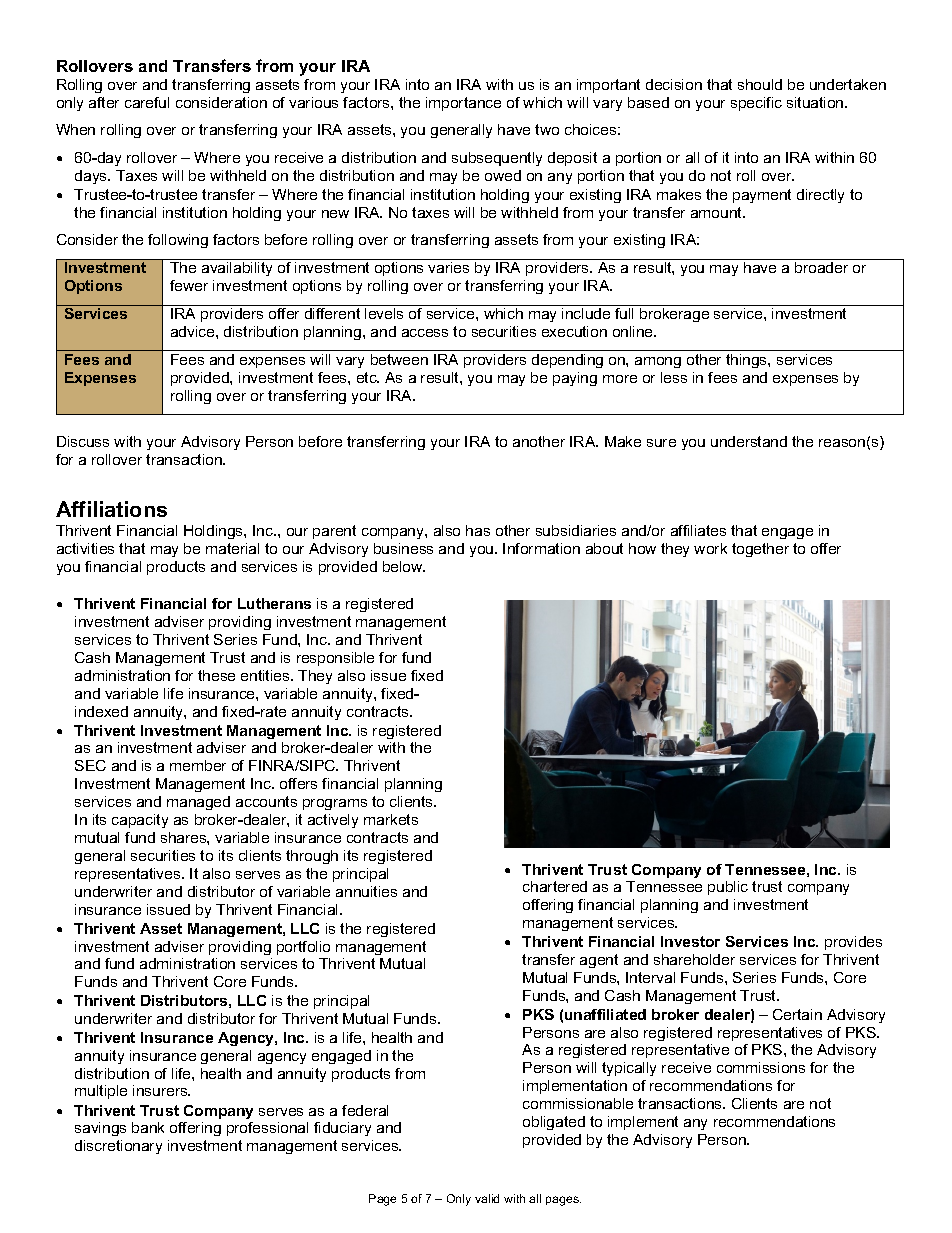 Image resolution: width=952 pixels, height=1233 pixels. Describe the element at coordinates (118, 1147) in the document. I see `discretionary` at that location.
